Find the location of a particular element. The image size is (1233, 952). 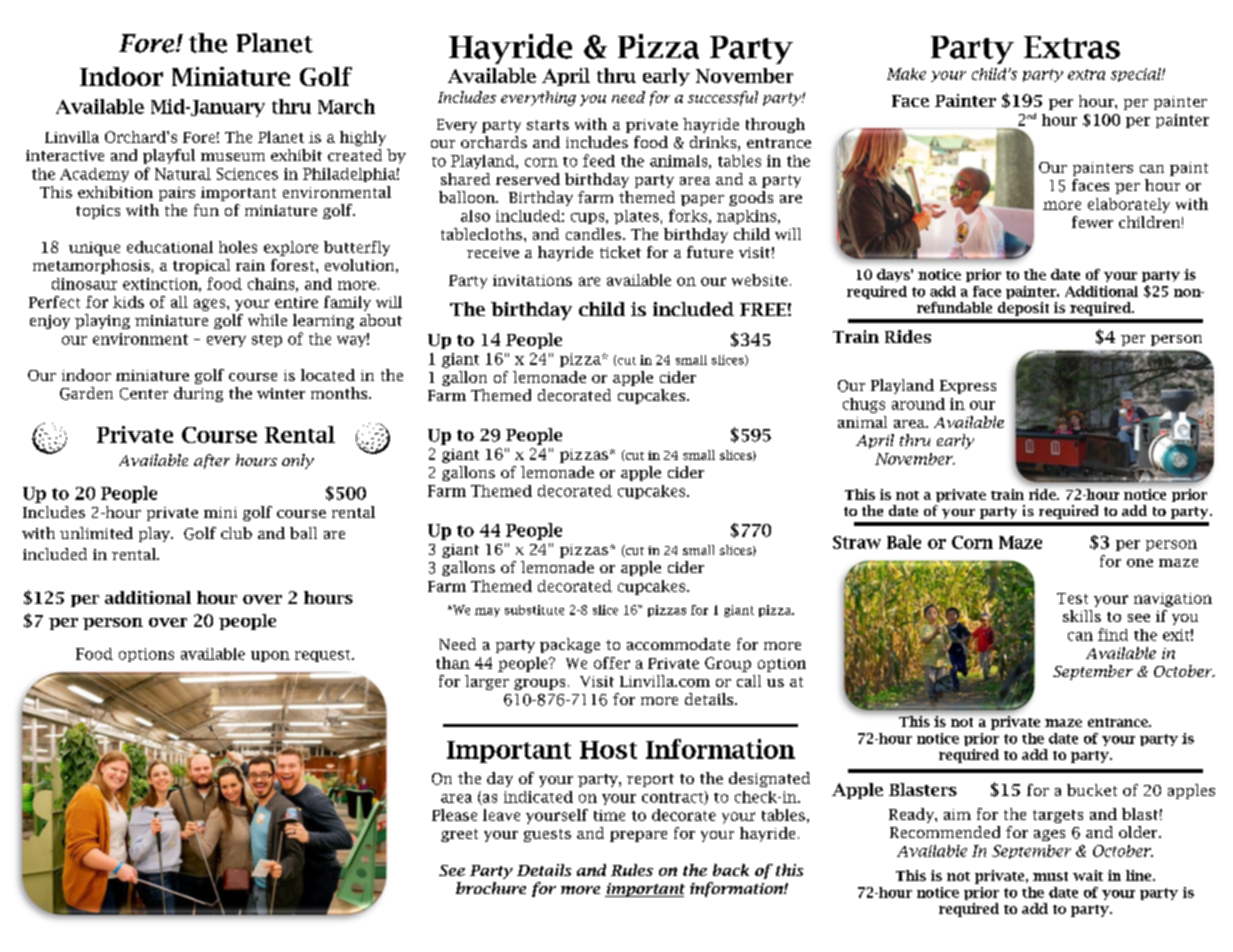

Test is located at coordinates (1072, 598).
